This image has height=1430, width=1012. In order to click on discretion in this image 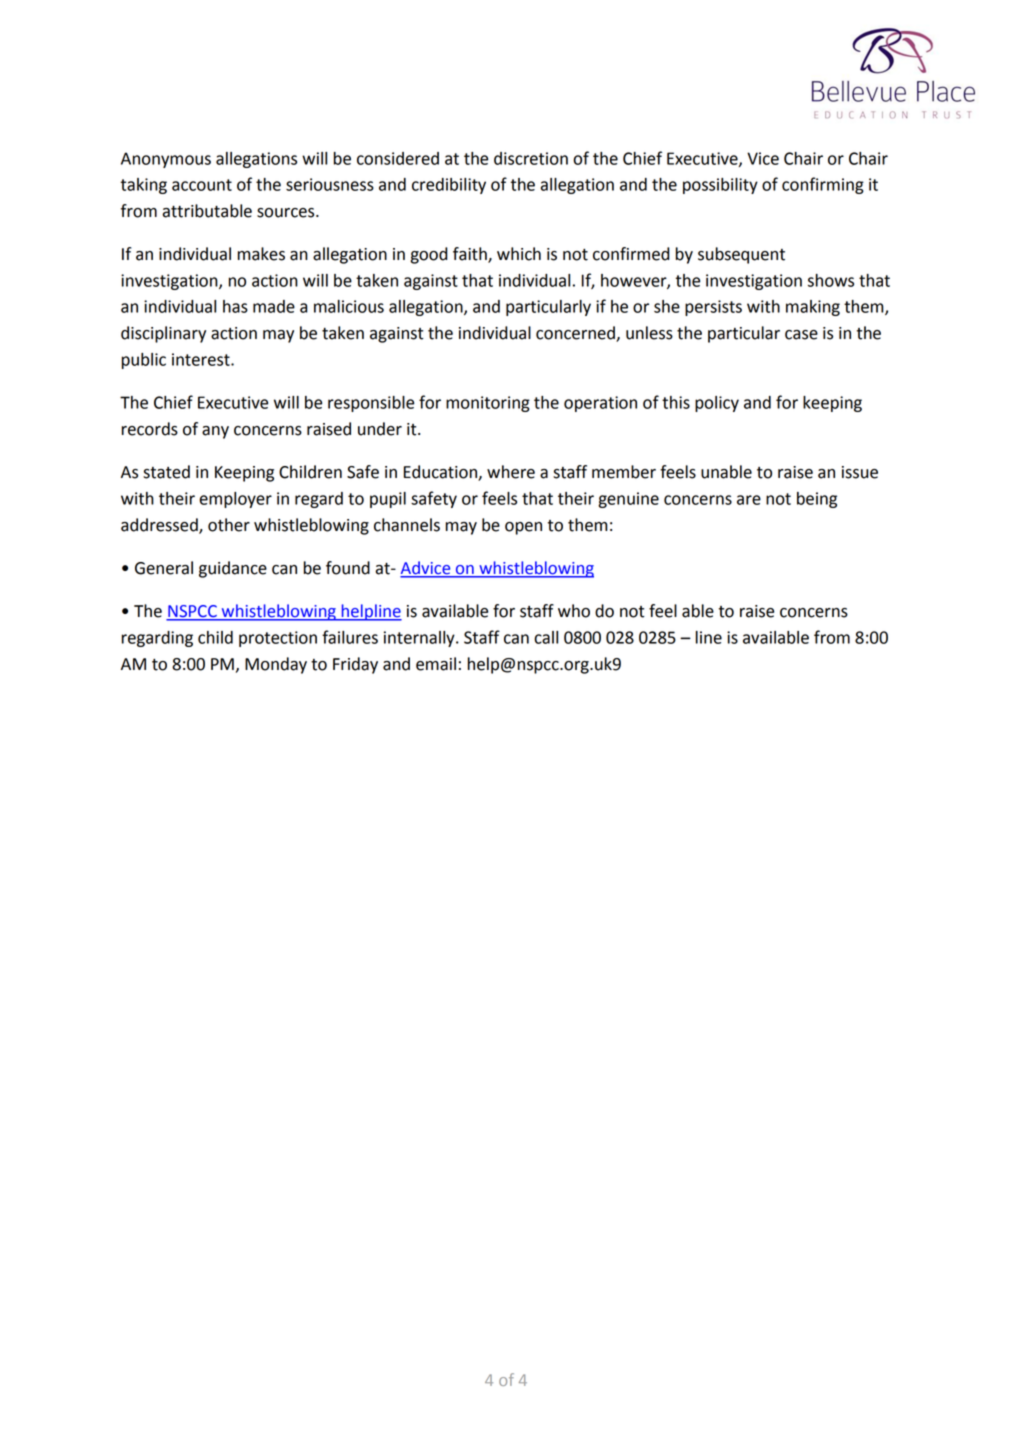, I will do `click(531, 158)`.
